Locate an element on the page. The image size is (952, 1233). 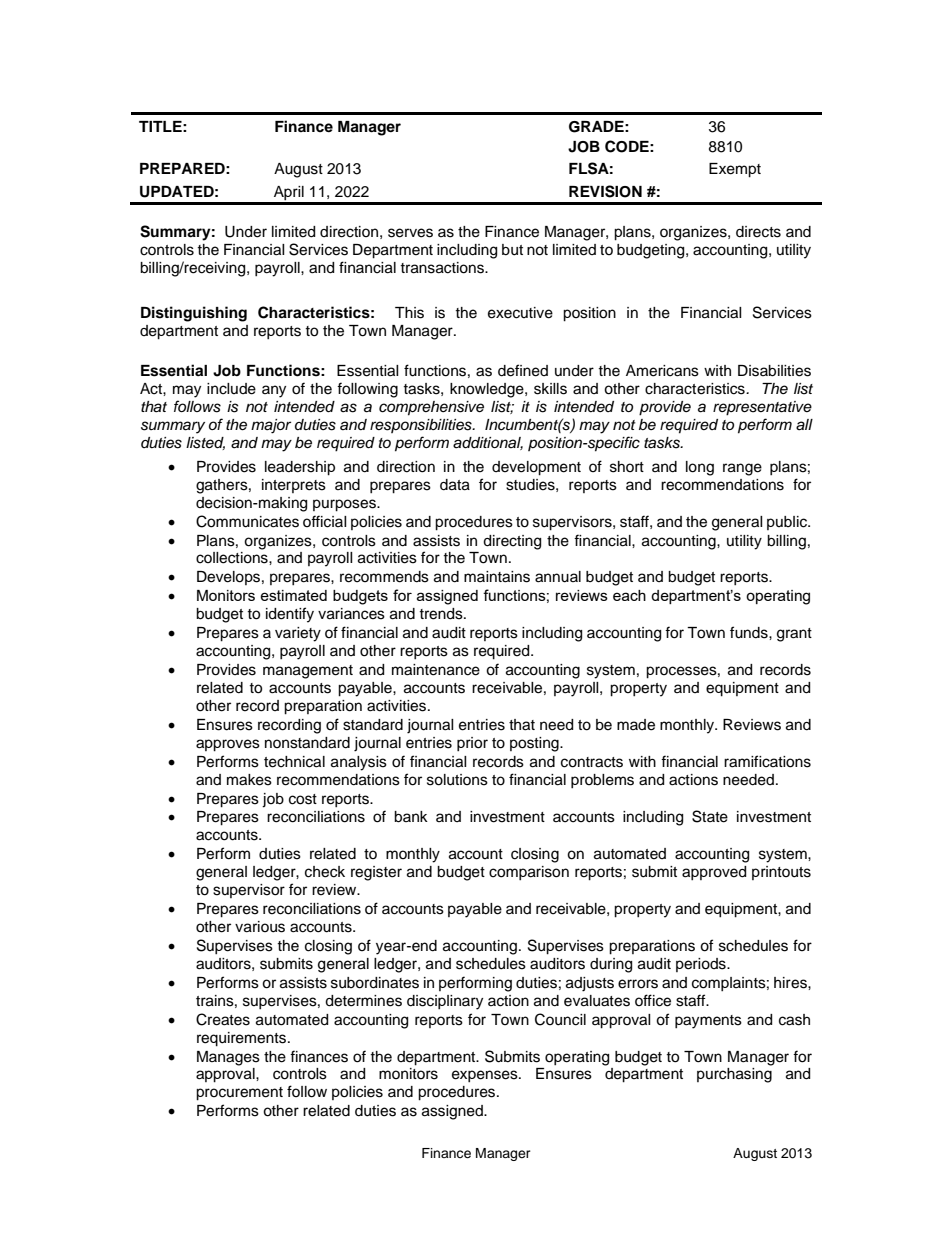
purchasing is located at coordinates (734, 1075).
